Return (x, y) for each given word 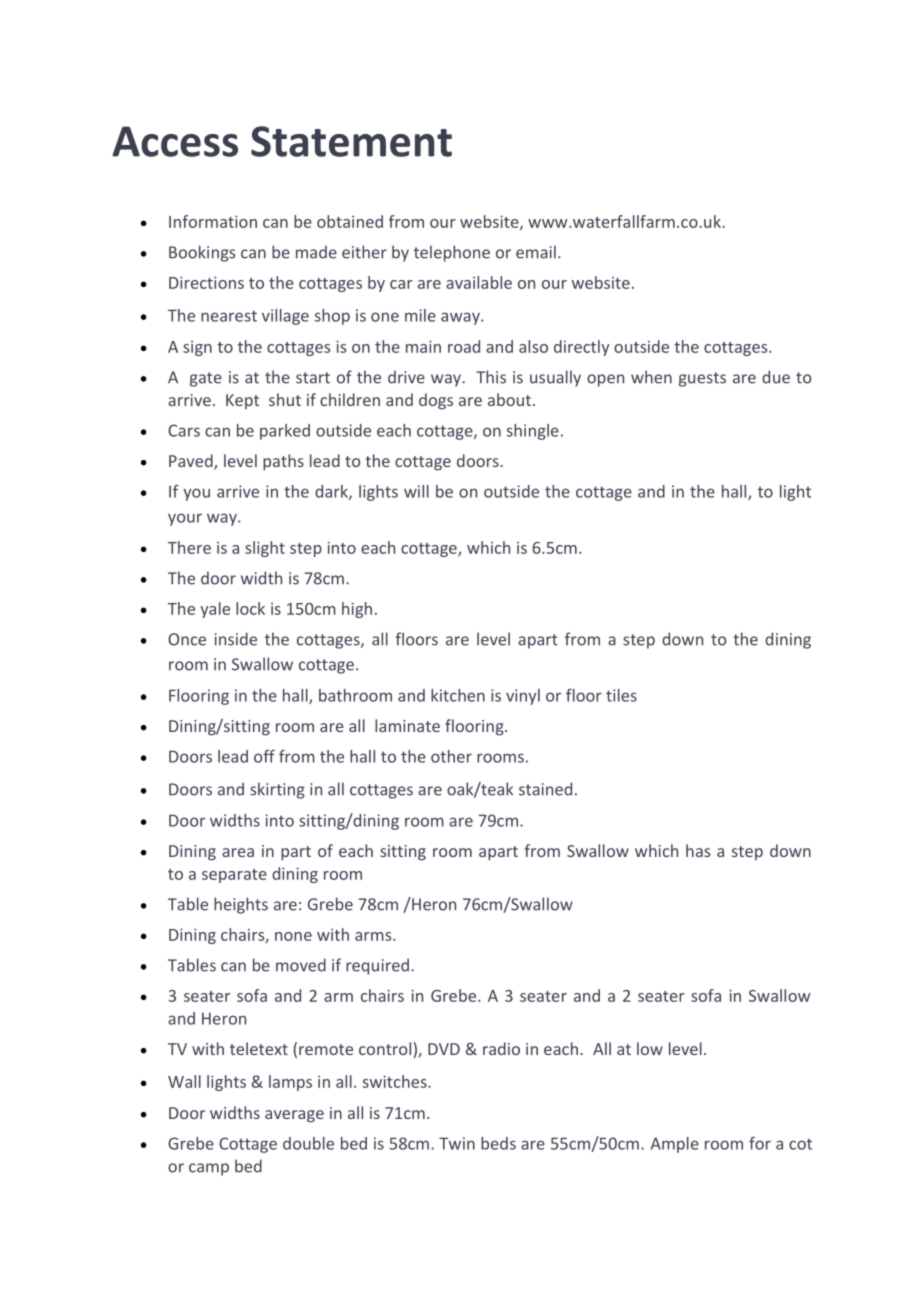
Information (213, 221)
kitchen (458, 695)
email (536, 252)
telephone (452, 253)
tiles (621, 695)
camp (209, 1169)
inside (236, 639)
